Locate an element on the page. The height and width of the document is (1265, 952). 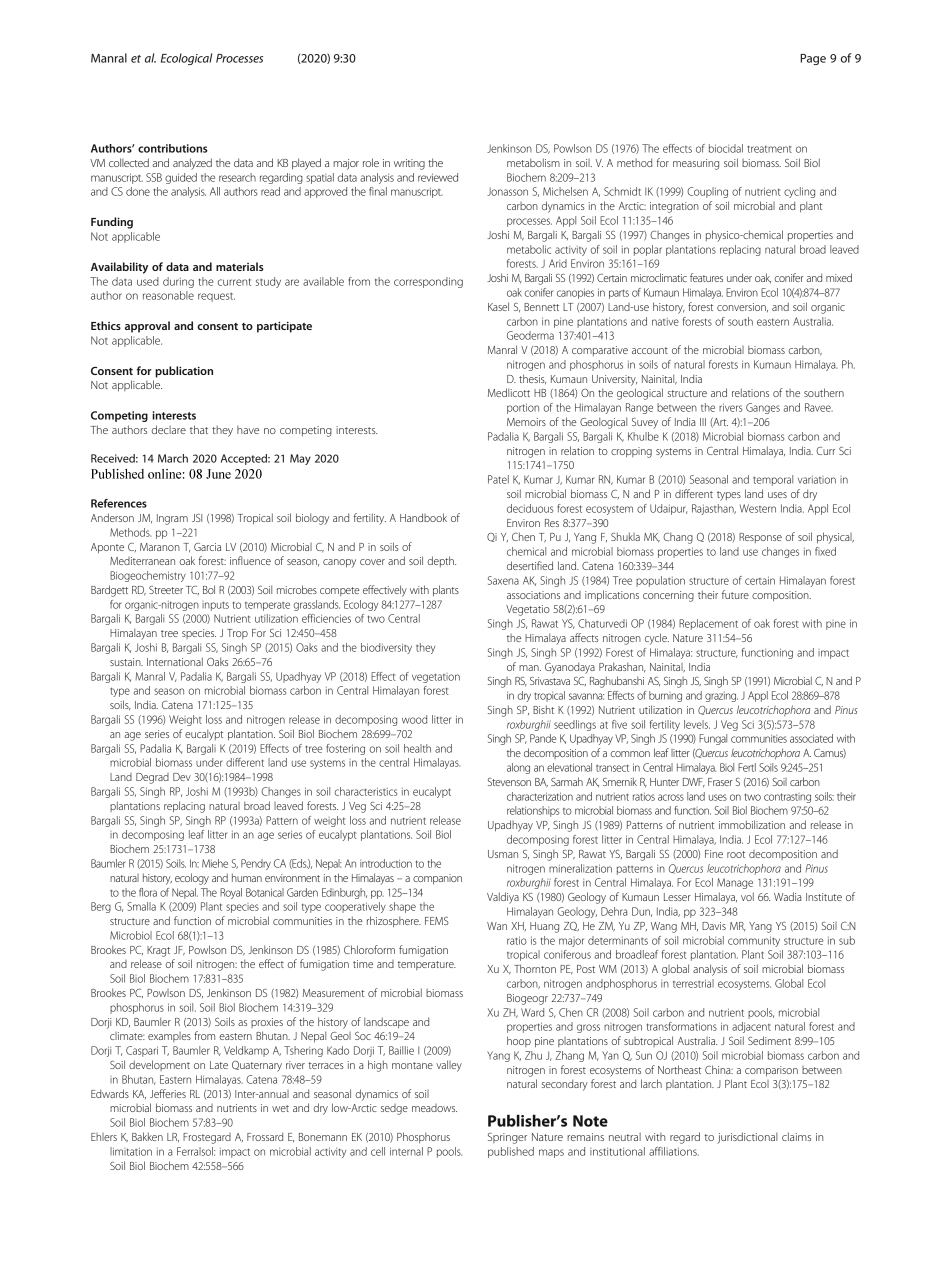
Western is located at coordinates (758, 508).
